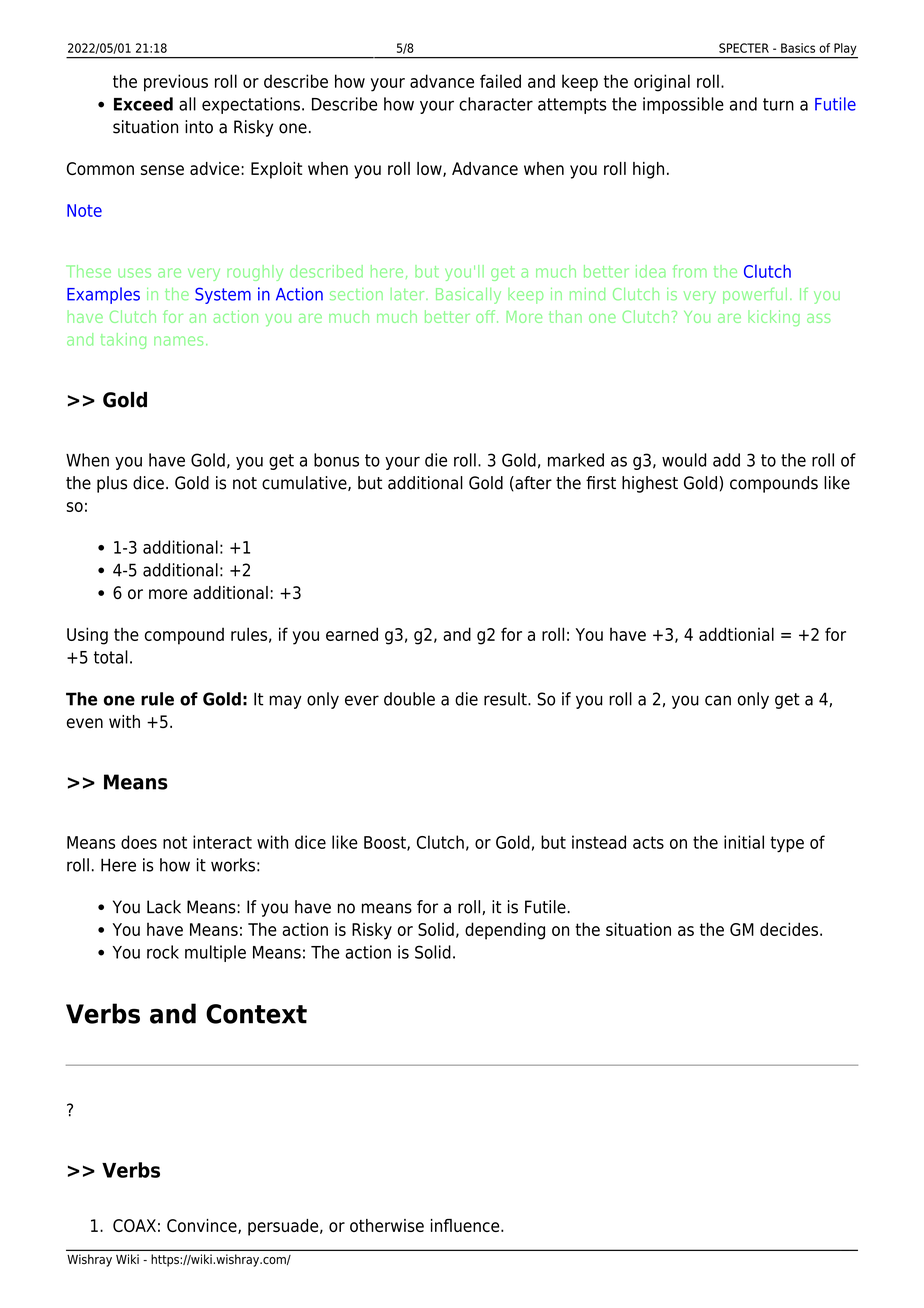 This screenshot has width=924, height=1308. Describe the element at coordinates (755, 295) in the screenshot. I see `powerful` at that location.
